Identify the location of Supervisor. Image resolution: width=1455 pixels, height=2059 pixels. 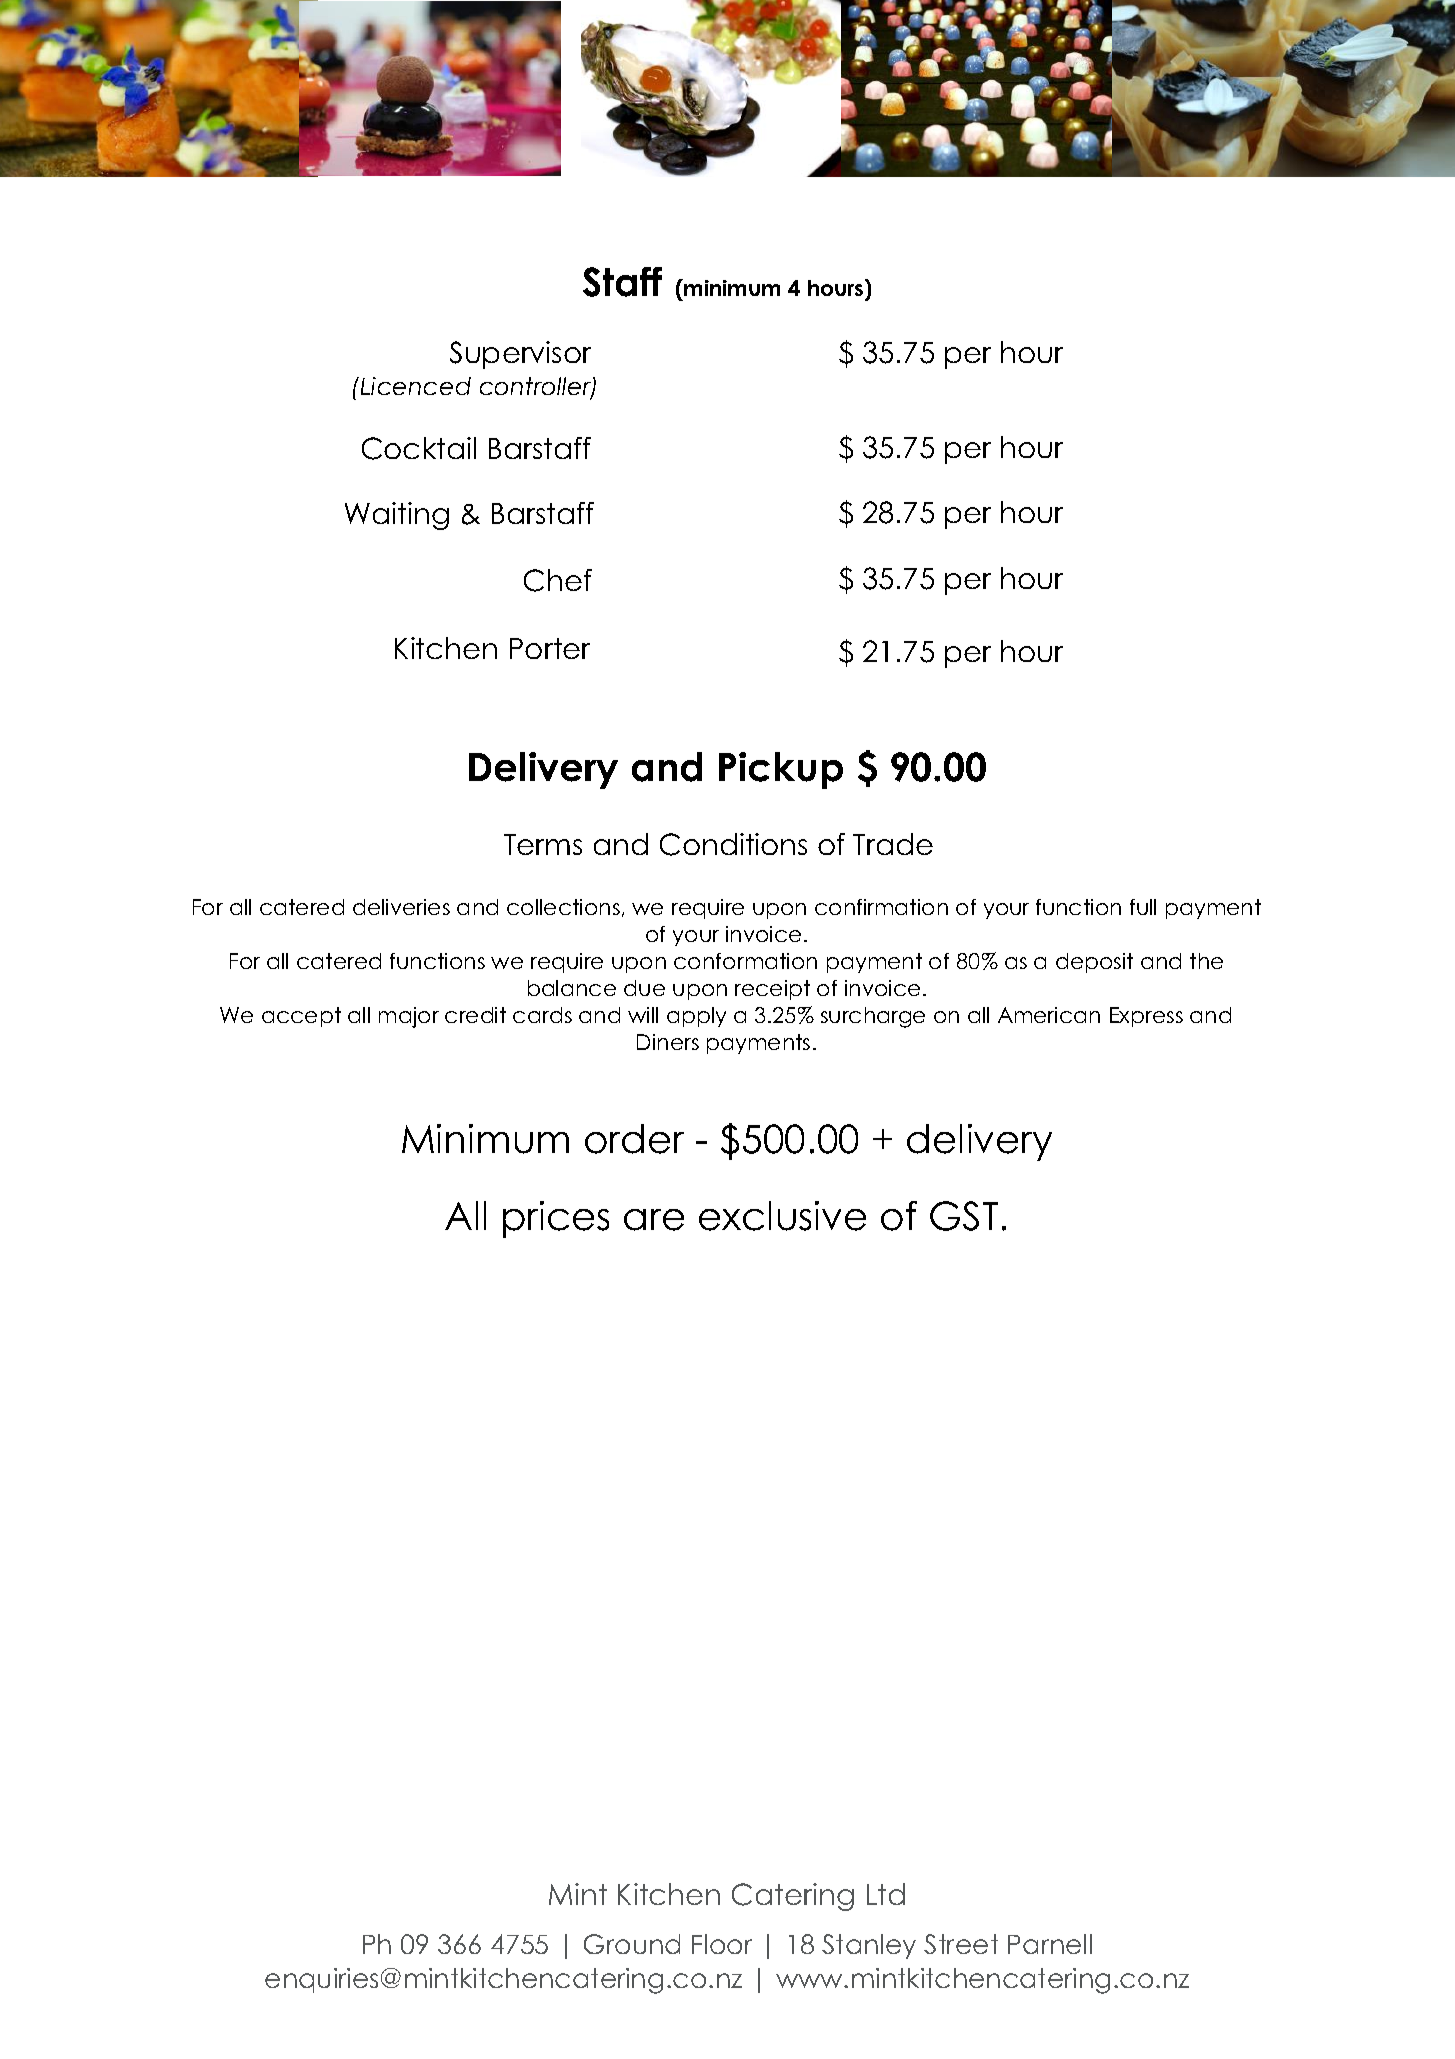
(520, 355).
